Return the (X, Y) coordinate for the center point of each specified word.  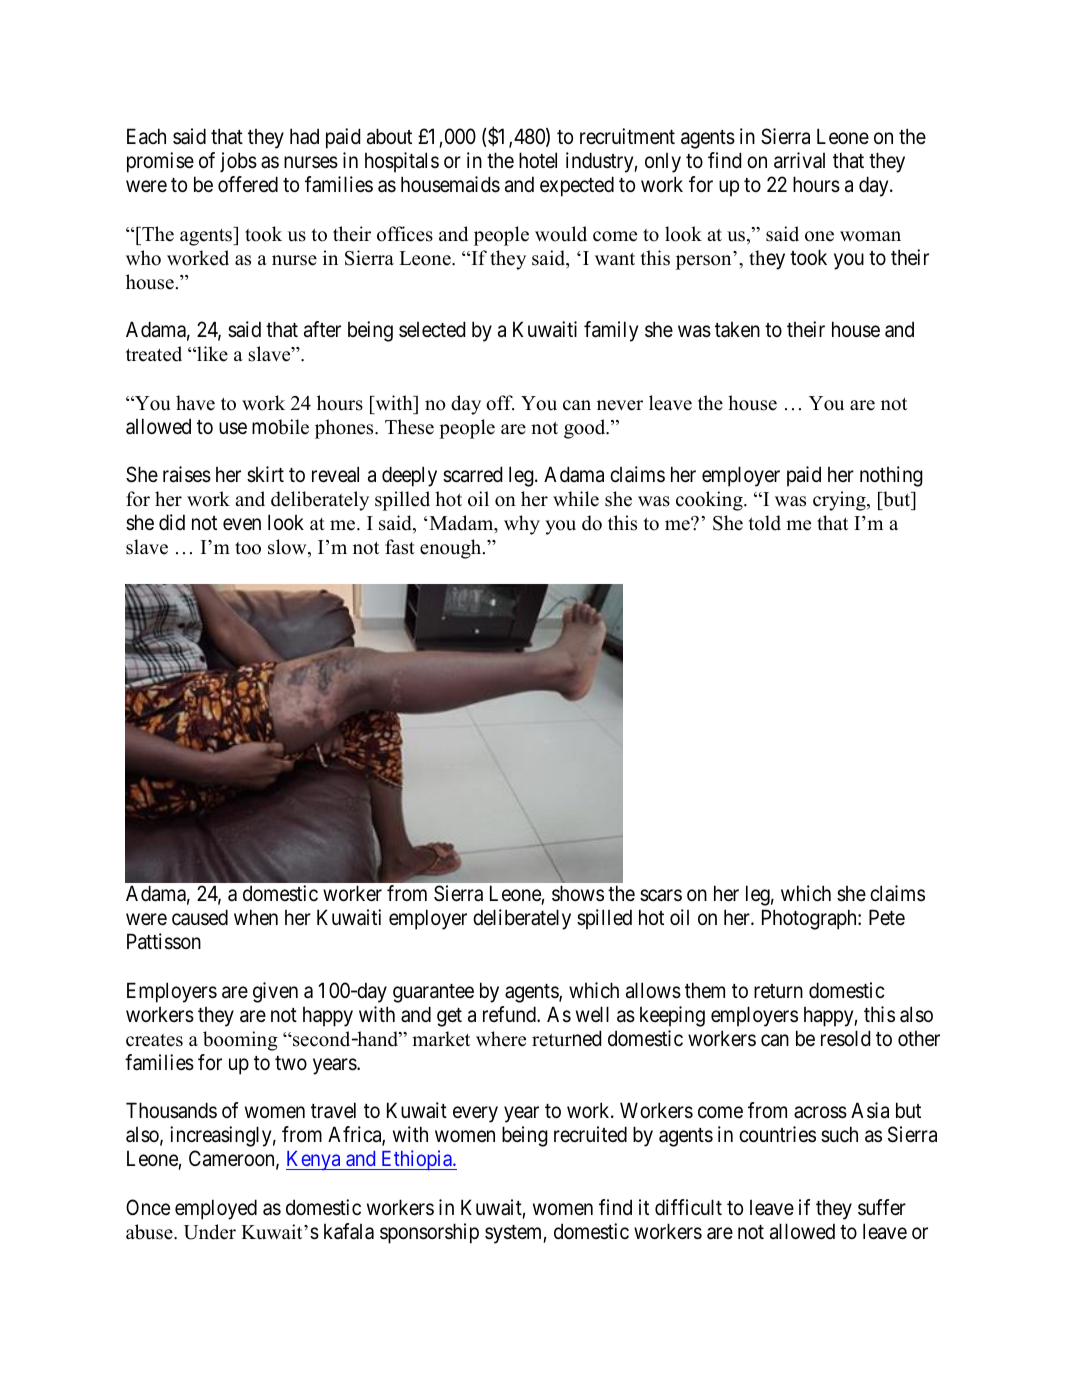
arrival (799, 160)
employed (216, 1209)
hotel (538, 160)
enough (452, 549)
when (256, 917)
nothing (891, 476)
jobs (238, 162)
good (586, 429)
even (242, 525)
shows (578, 893)
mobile (280, 427)
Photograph (810, 919)
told (764, 523)
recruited (590, 1134)
